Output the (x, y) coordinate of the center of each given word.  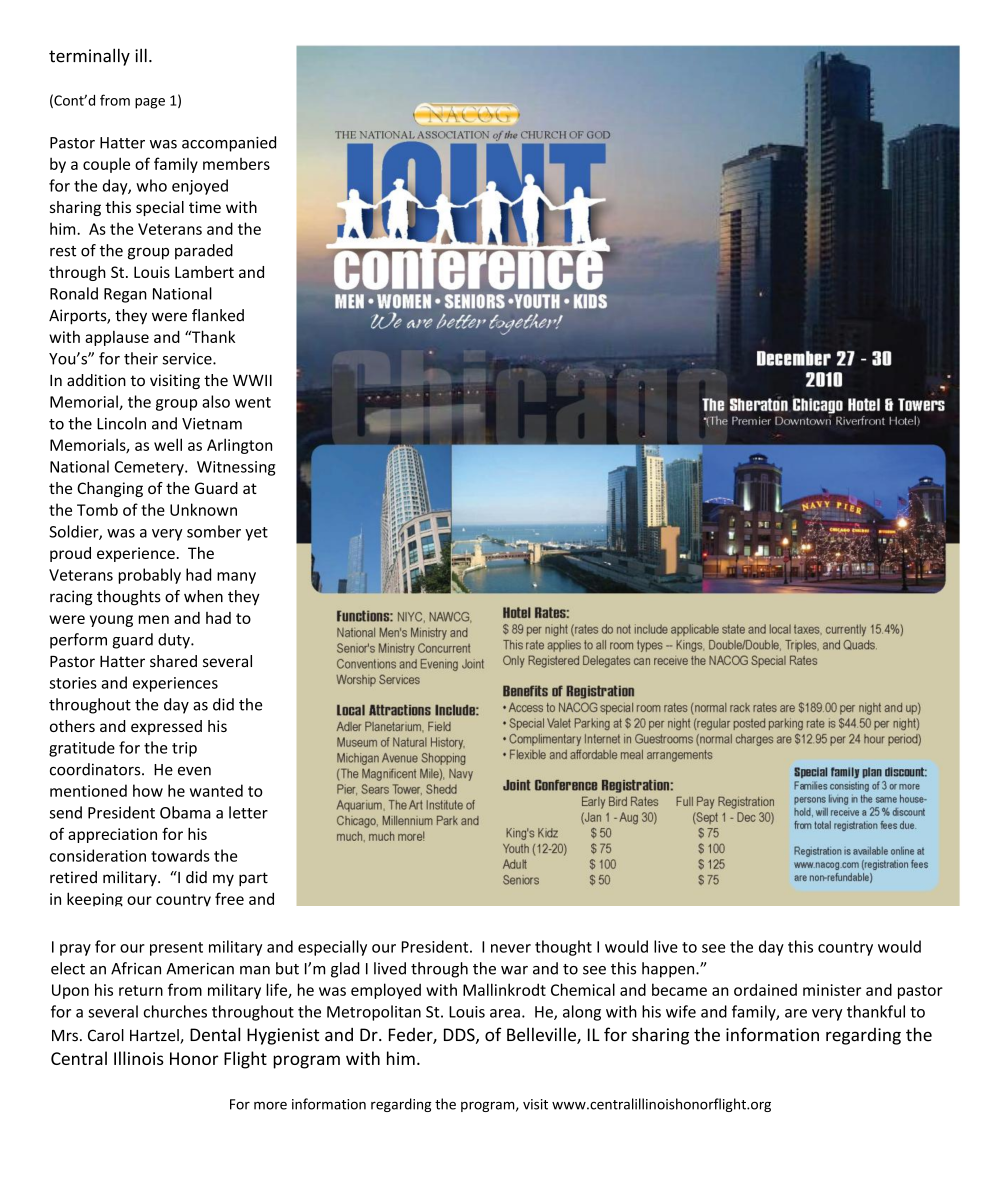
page (150, 103)
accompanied (229, 144)
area (505, 1013)
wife (681, 1011)
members (236, 164)
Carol (106, 1035)
